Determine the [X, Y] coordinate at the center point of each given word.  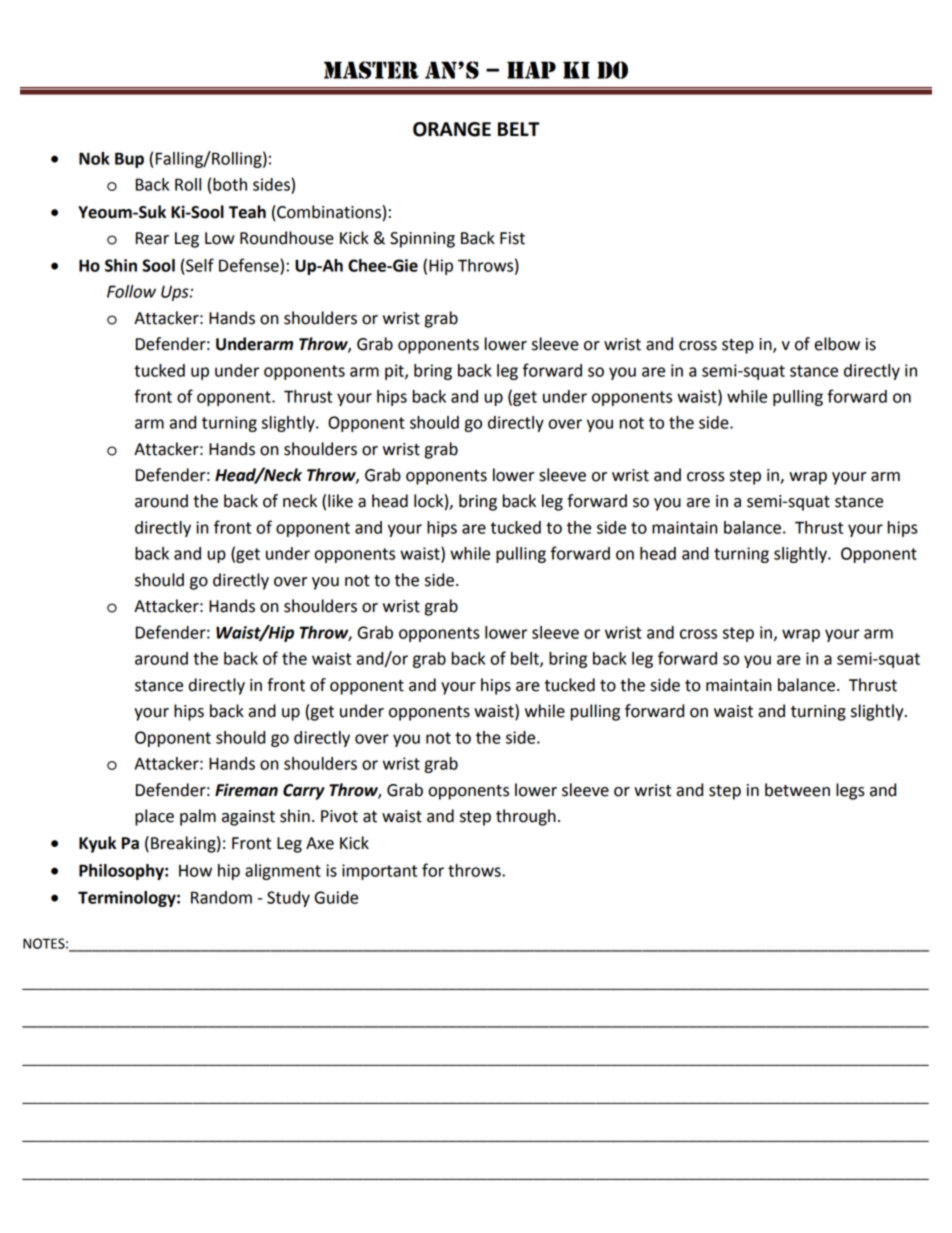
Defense [250, 265]
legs [850, 791]
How [195, 871]
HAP [531, 70]
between [797, 790]
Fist [512, 238]
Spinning [422, 240]
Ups [176, 293]
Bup [129, 160]
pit [395, 372]
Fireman [246, 790]
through [526, 817]
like [340, 501]
